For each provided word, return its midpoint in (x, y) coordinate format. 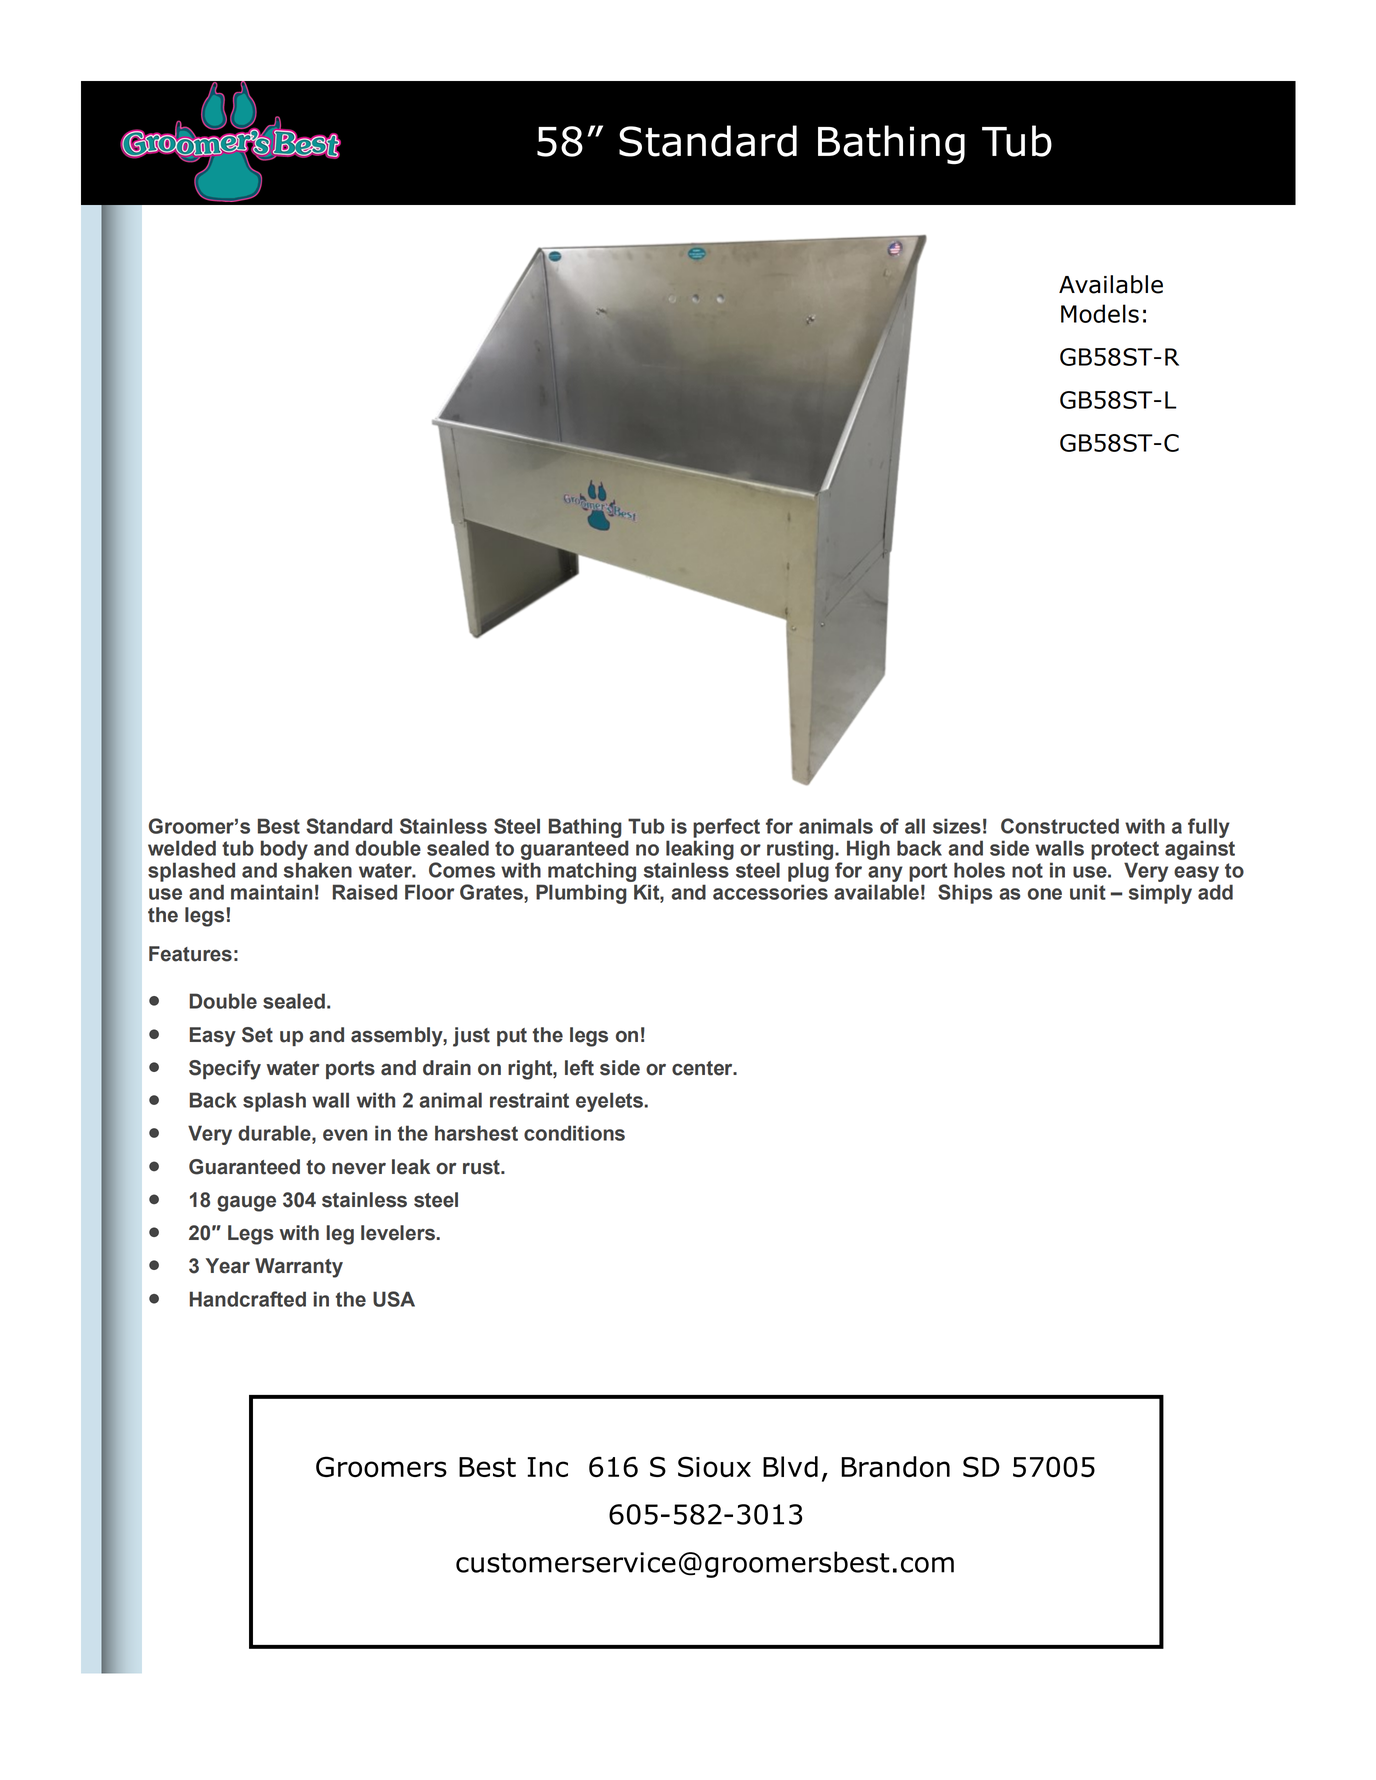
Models (1100, 313)
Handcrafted (248, 1299)
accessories (770, 892)
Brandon (896, 1467)
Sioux (714, 1467)
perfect (726, 828)
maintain (271, 892)
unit (1088, 892)
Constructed (1060, 826)
